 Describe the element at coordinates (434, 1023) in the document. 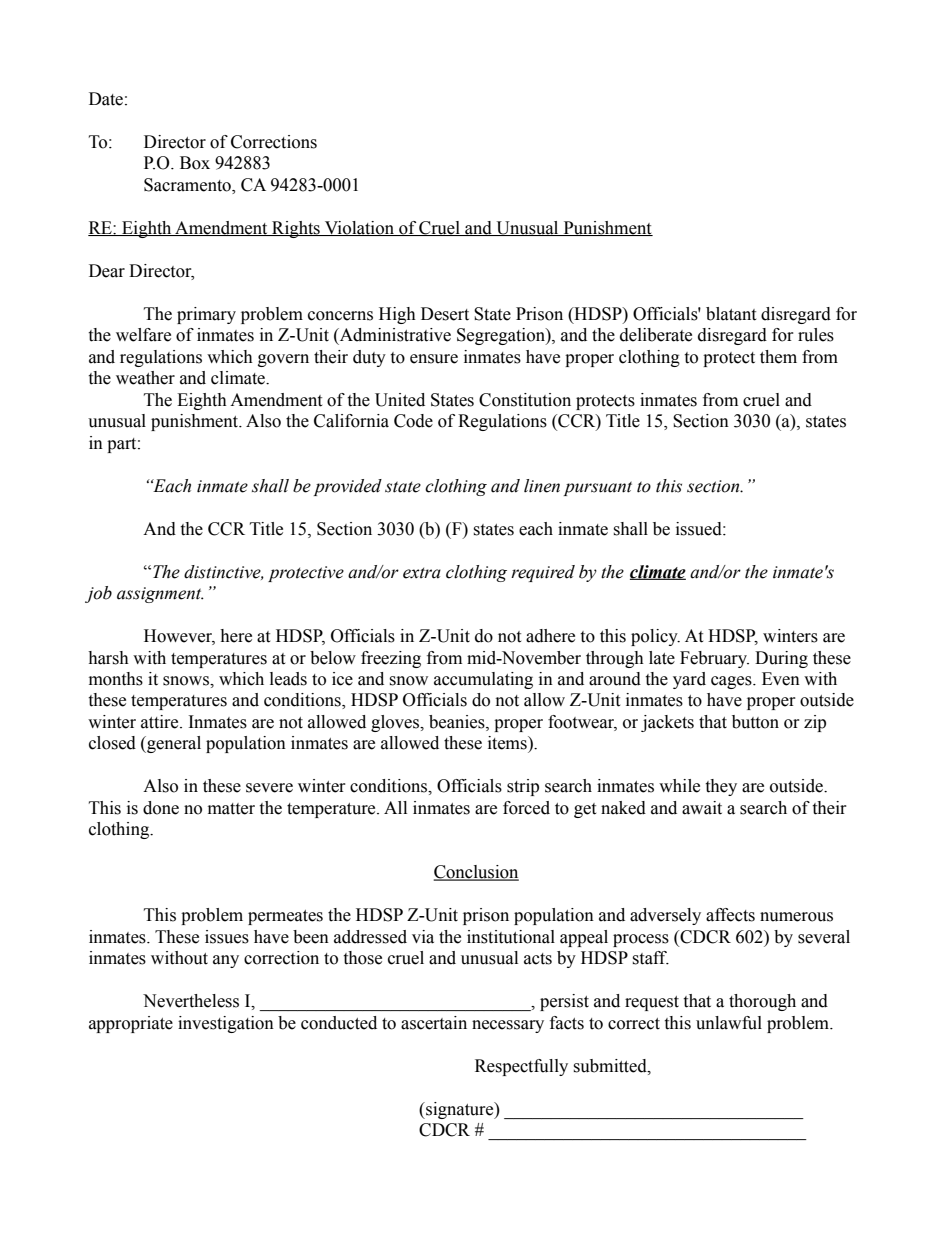

I see `ascertain` at that location.
